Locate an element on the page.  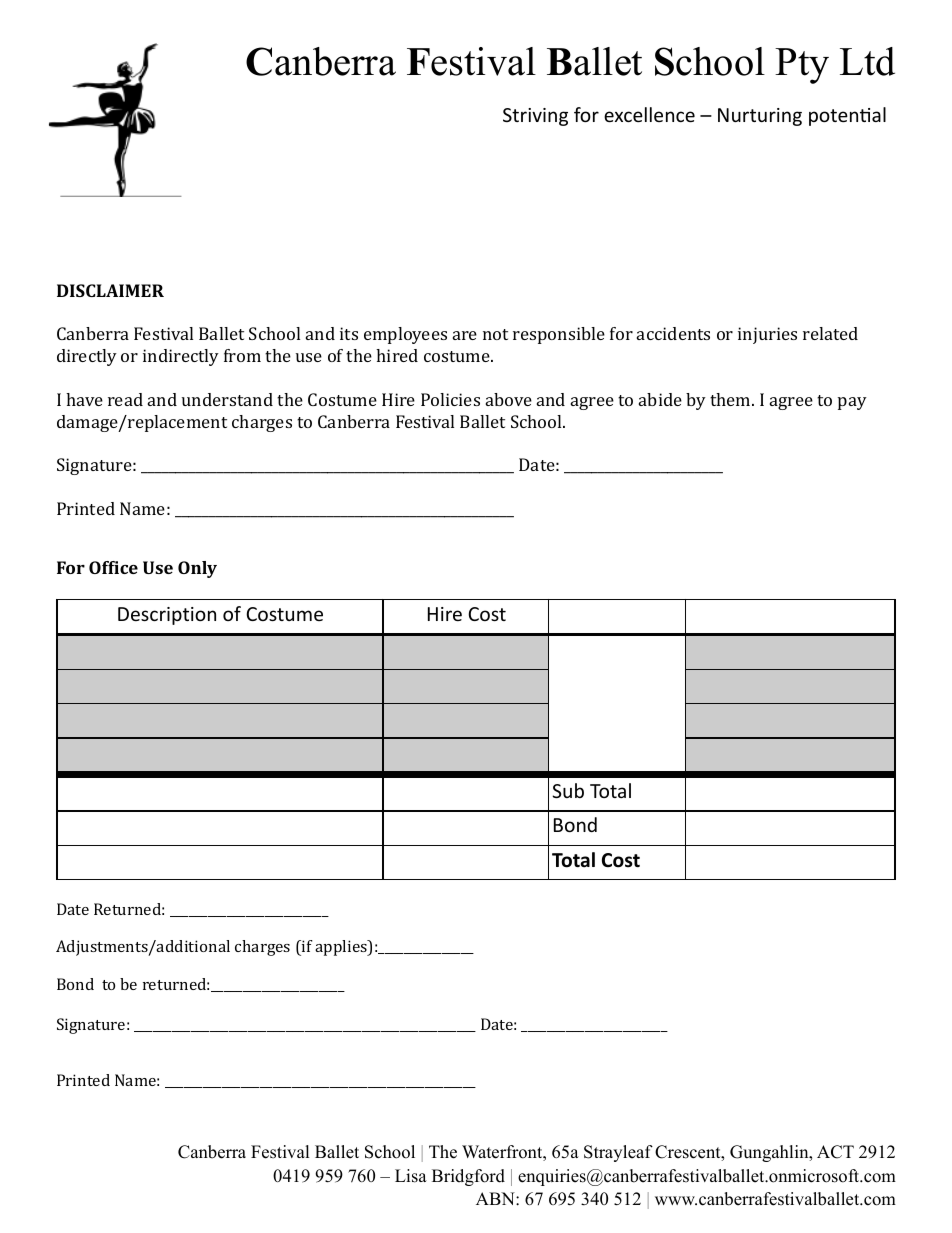
ACT is located at coordinates (835, 1152).
